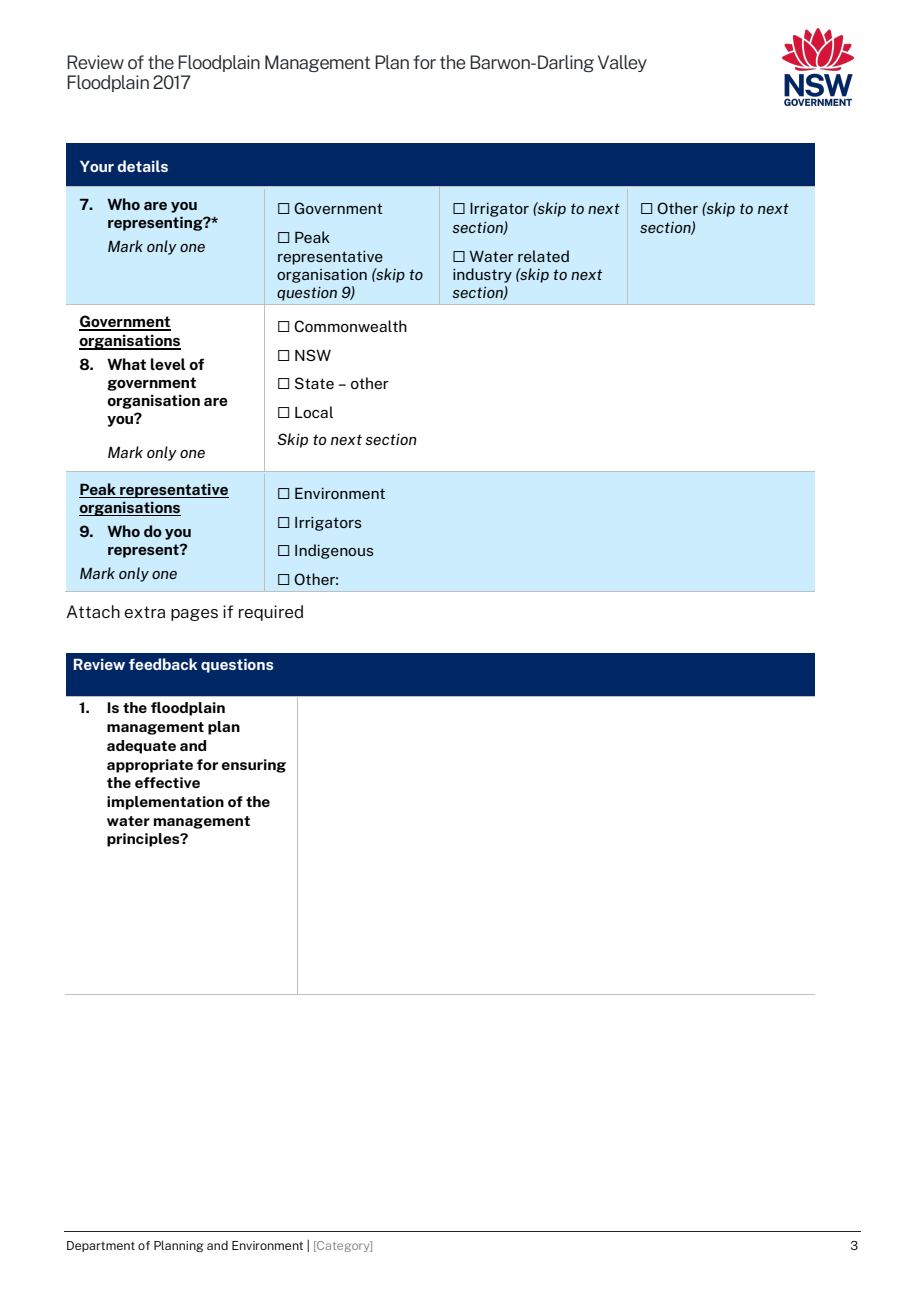  Describe the element at coordinates (271, 613) in the page. I see `required` at that location.
